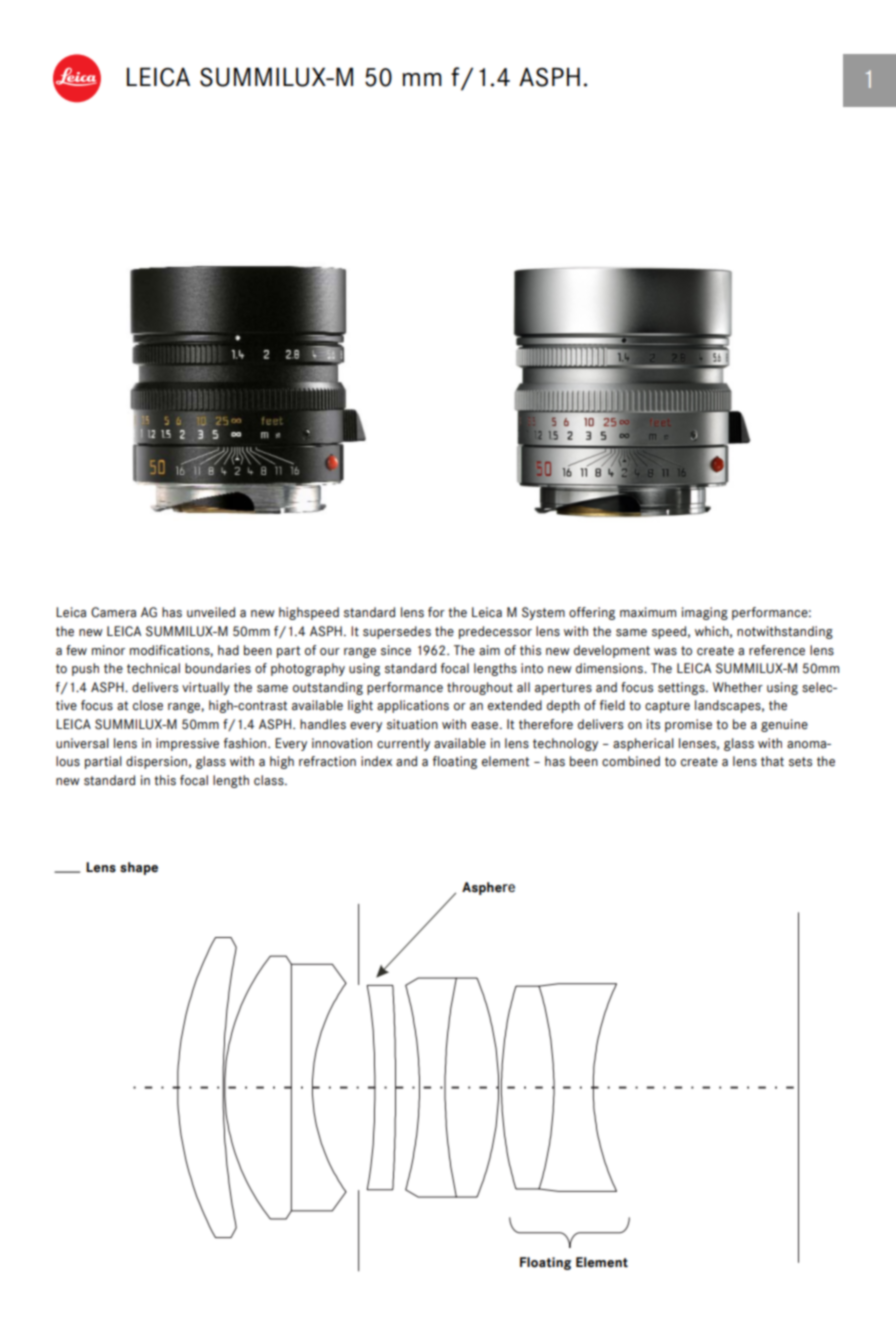 This image has width=896, height=1342. What do you see at coordinates (705, 613) in the image?
I see `imaging` at bounding box center [705, 613].
